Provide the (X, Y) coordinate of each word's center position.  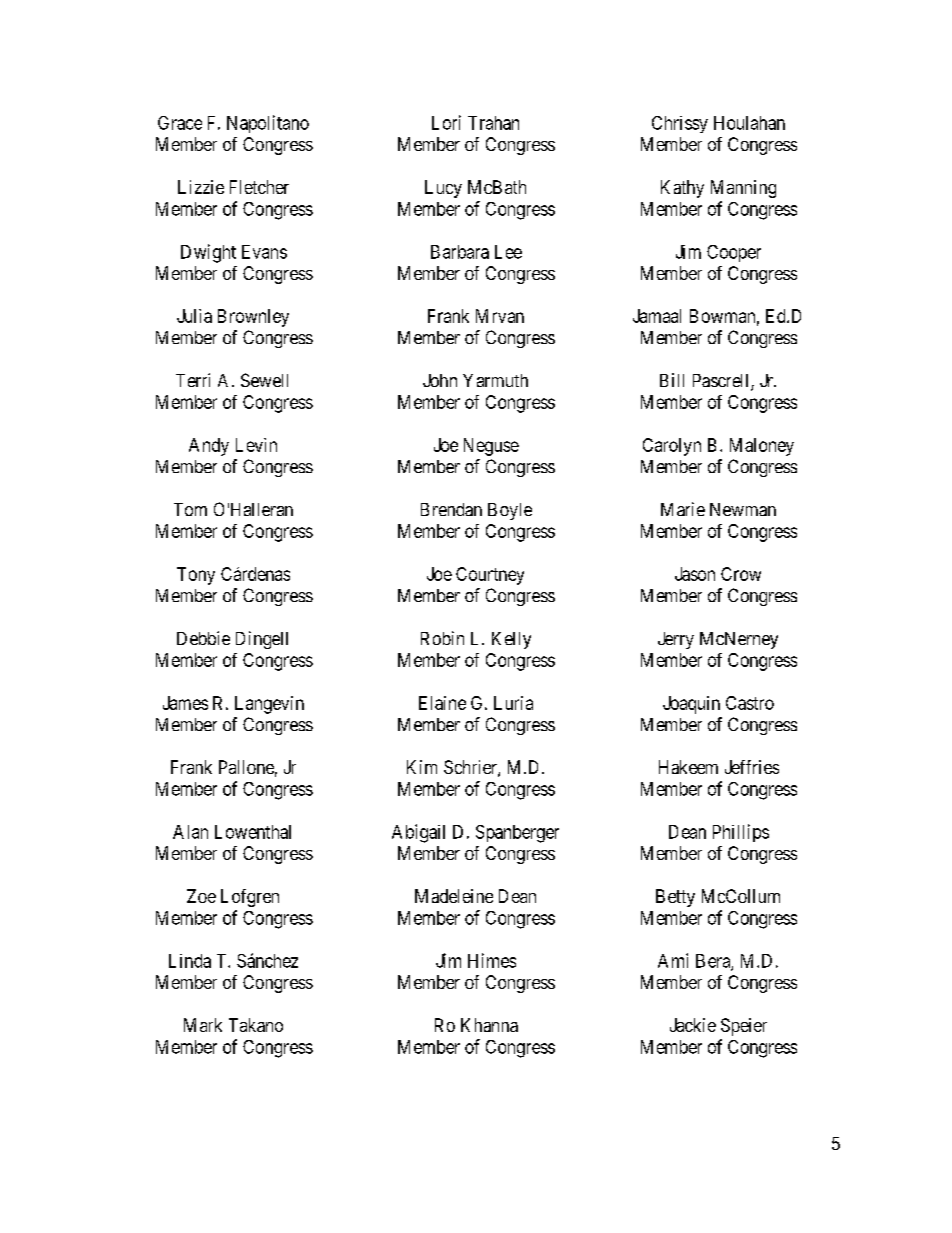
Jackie (693, 1025)
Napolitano (268, 124)
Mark (203, 1025)
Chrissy (680, 124)
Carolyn (672, 447)
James (185, 703)
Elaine (442, 703)
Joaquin (691, 705)
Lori (446, 122)
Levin (256, 445)
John (440, 380)
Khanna (489, 1025)
